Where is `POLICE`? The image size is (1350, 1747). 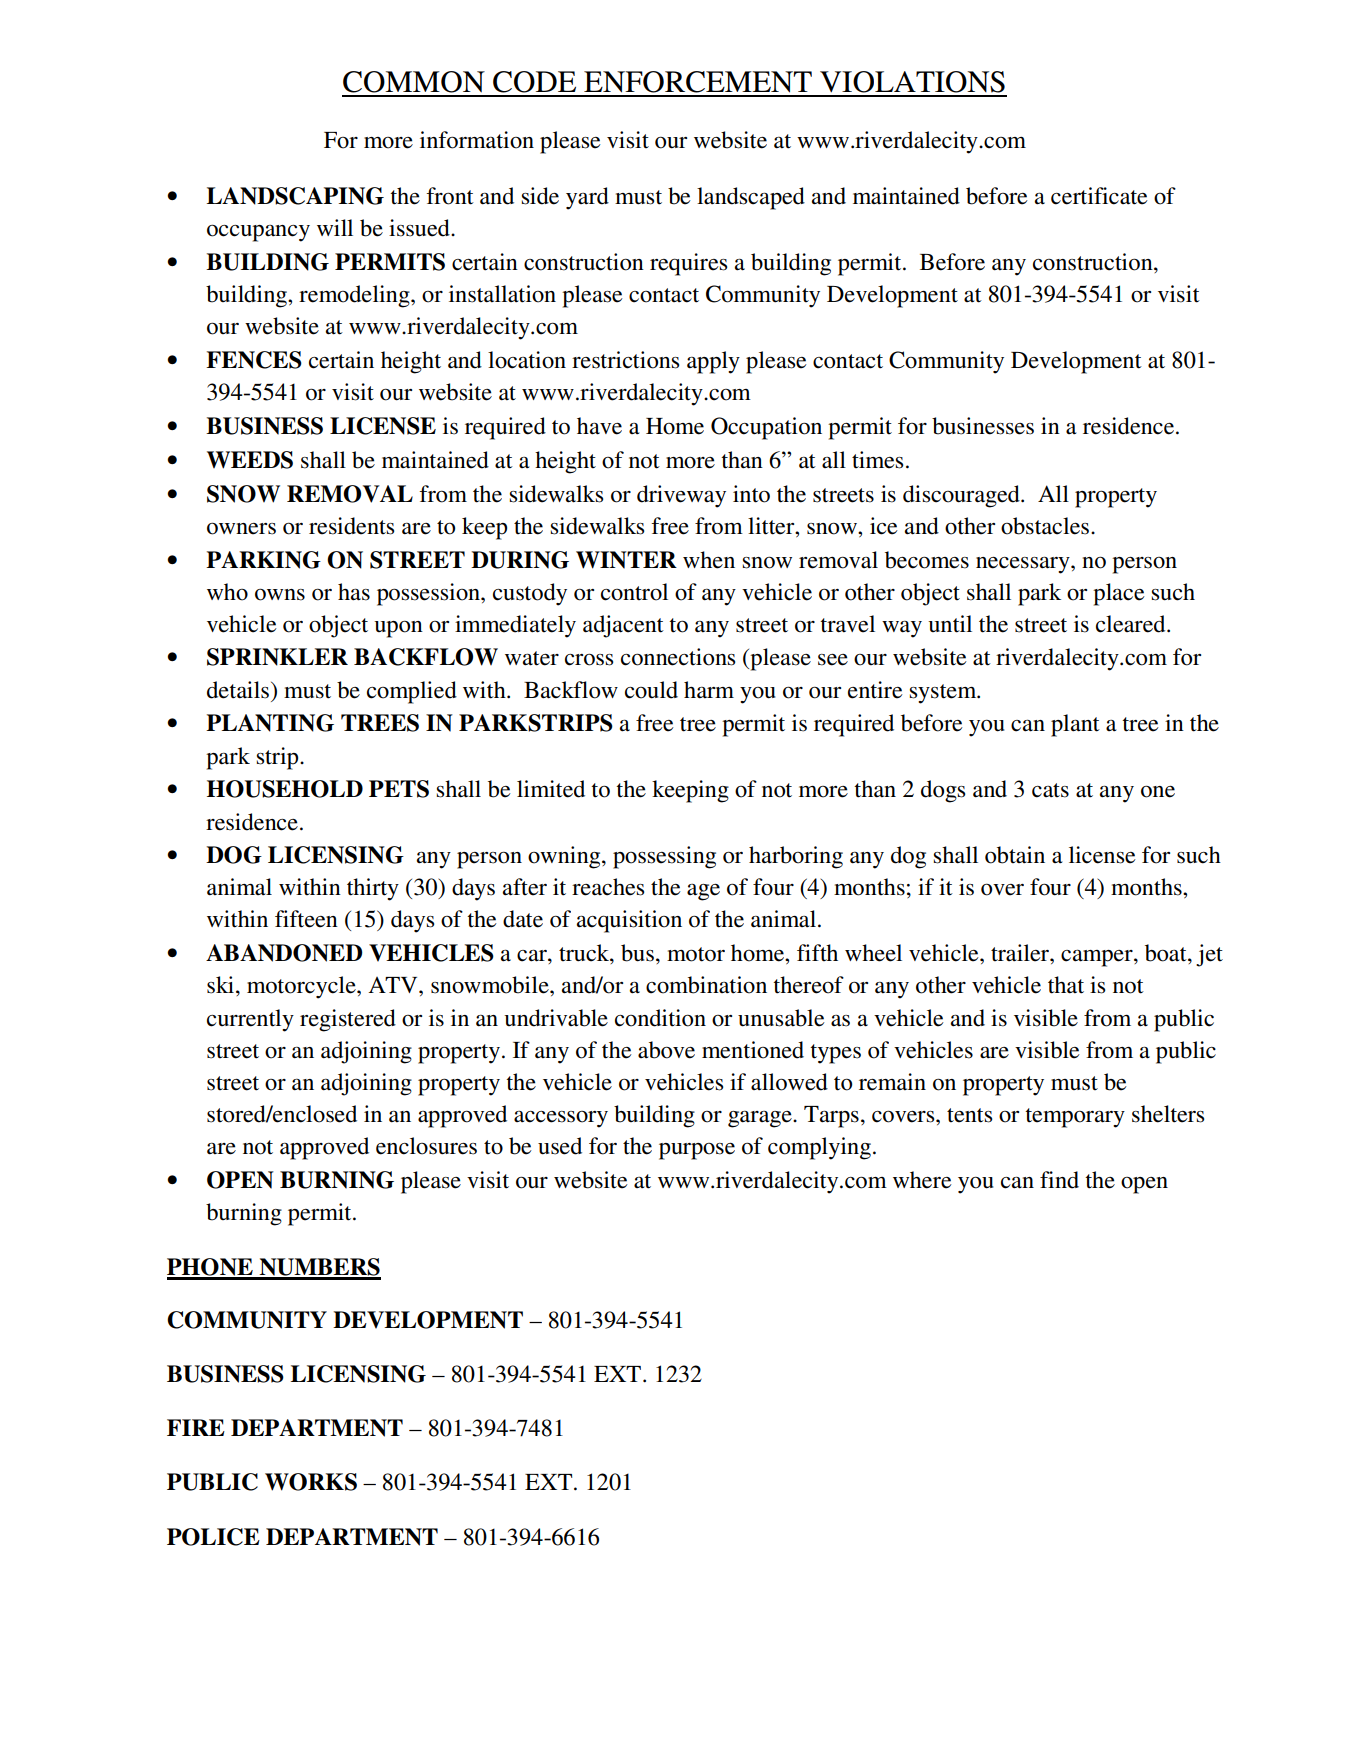
POLICE is located at coordinates (213, 1537).
